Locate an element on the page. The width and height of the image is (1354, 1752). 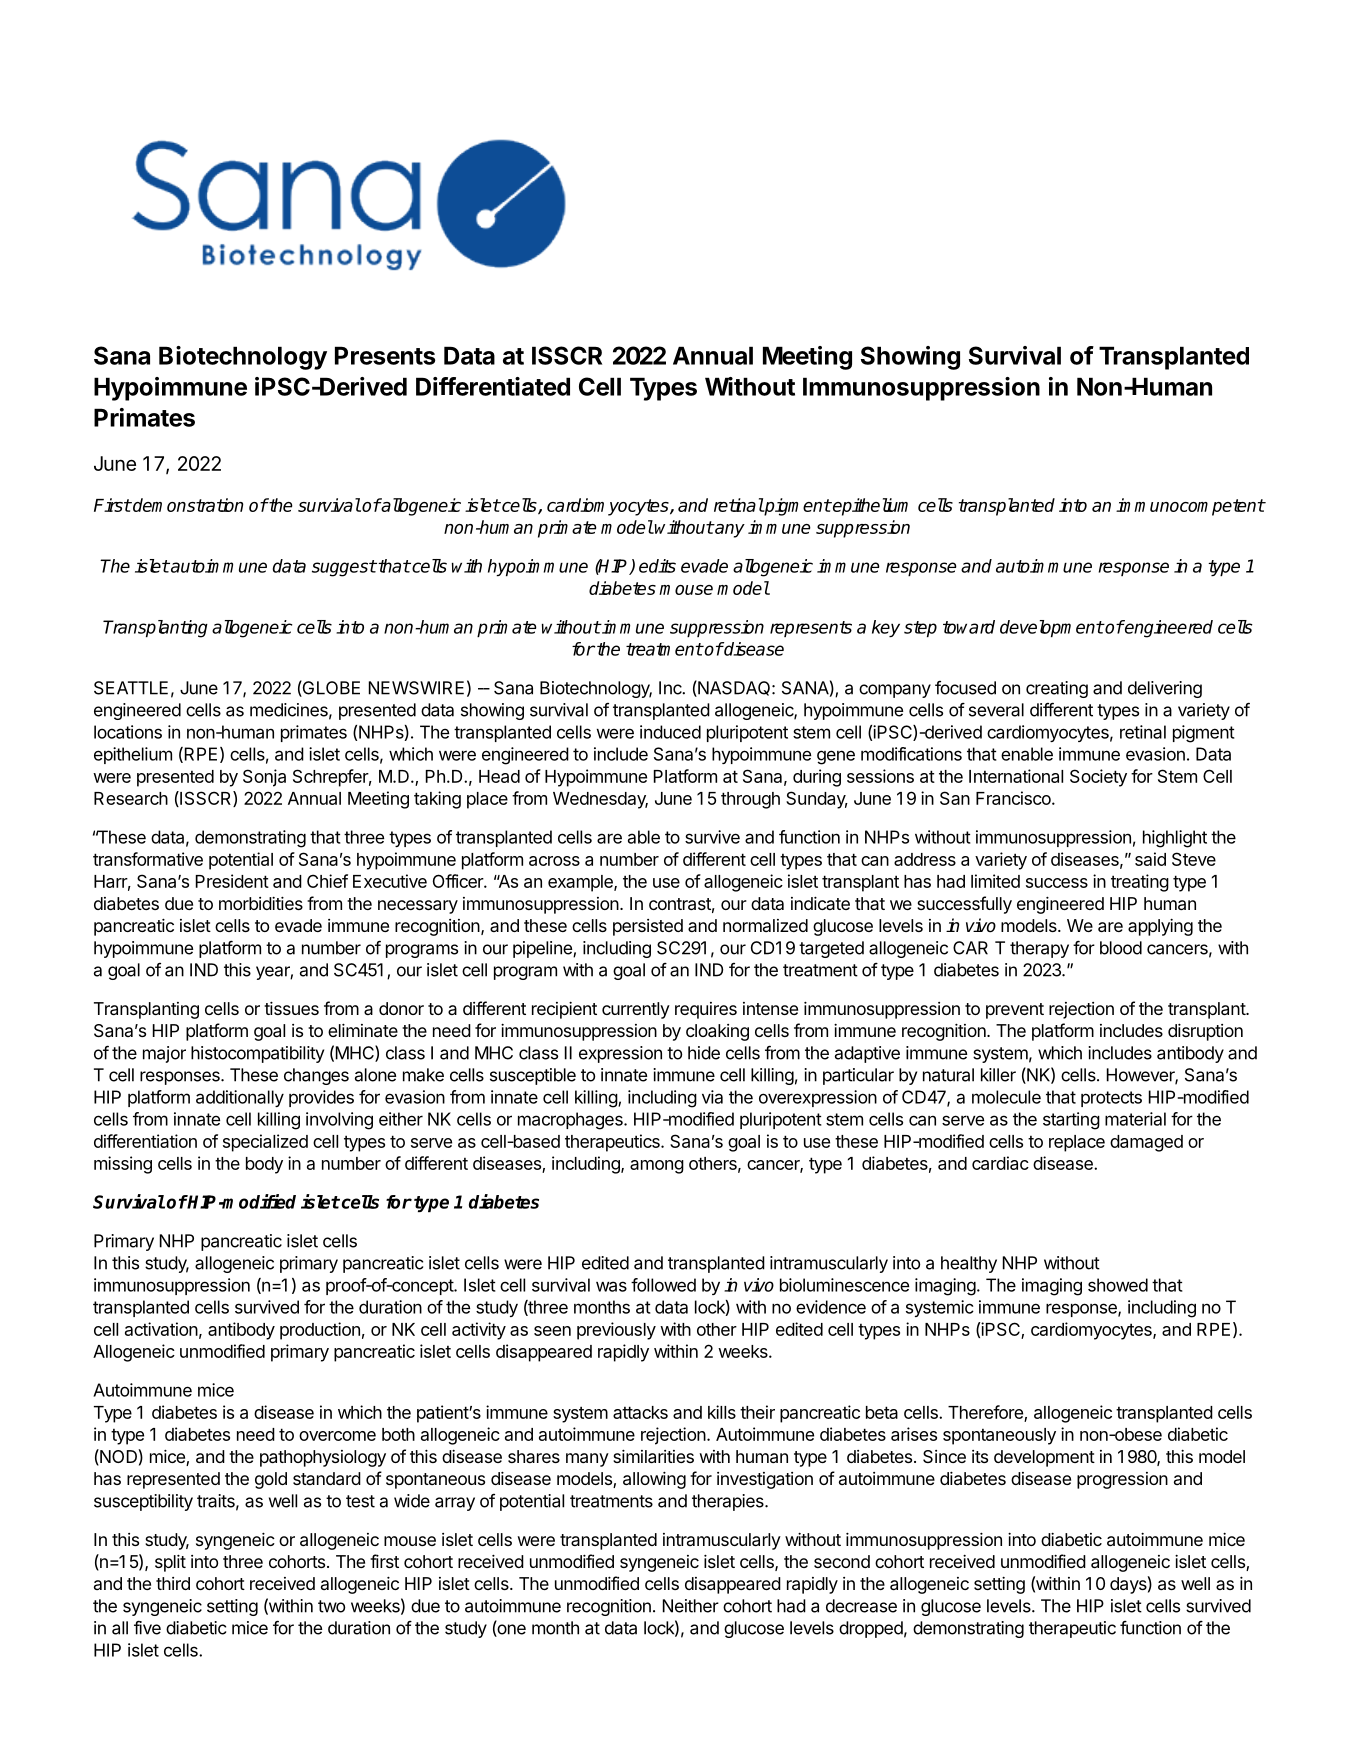
demonstration is located at coordinates (187, 505).
